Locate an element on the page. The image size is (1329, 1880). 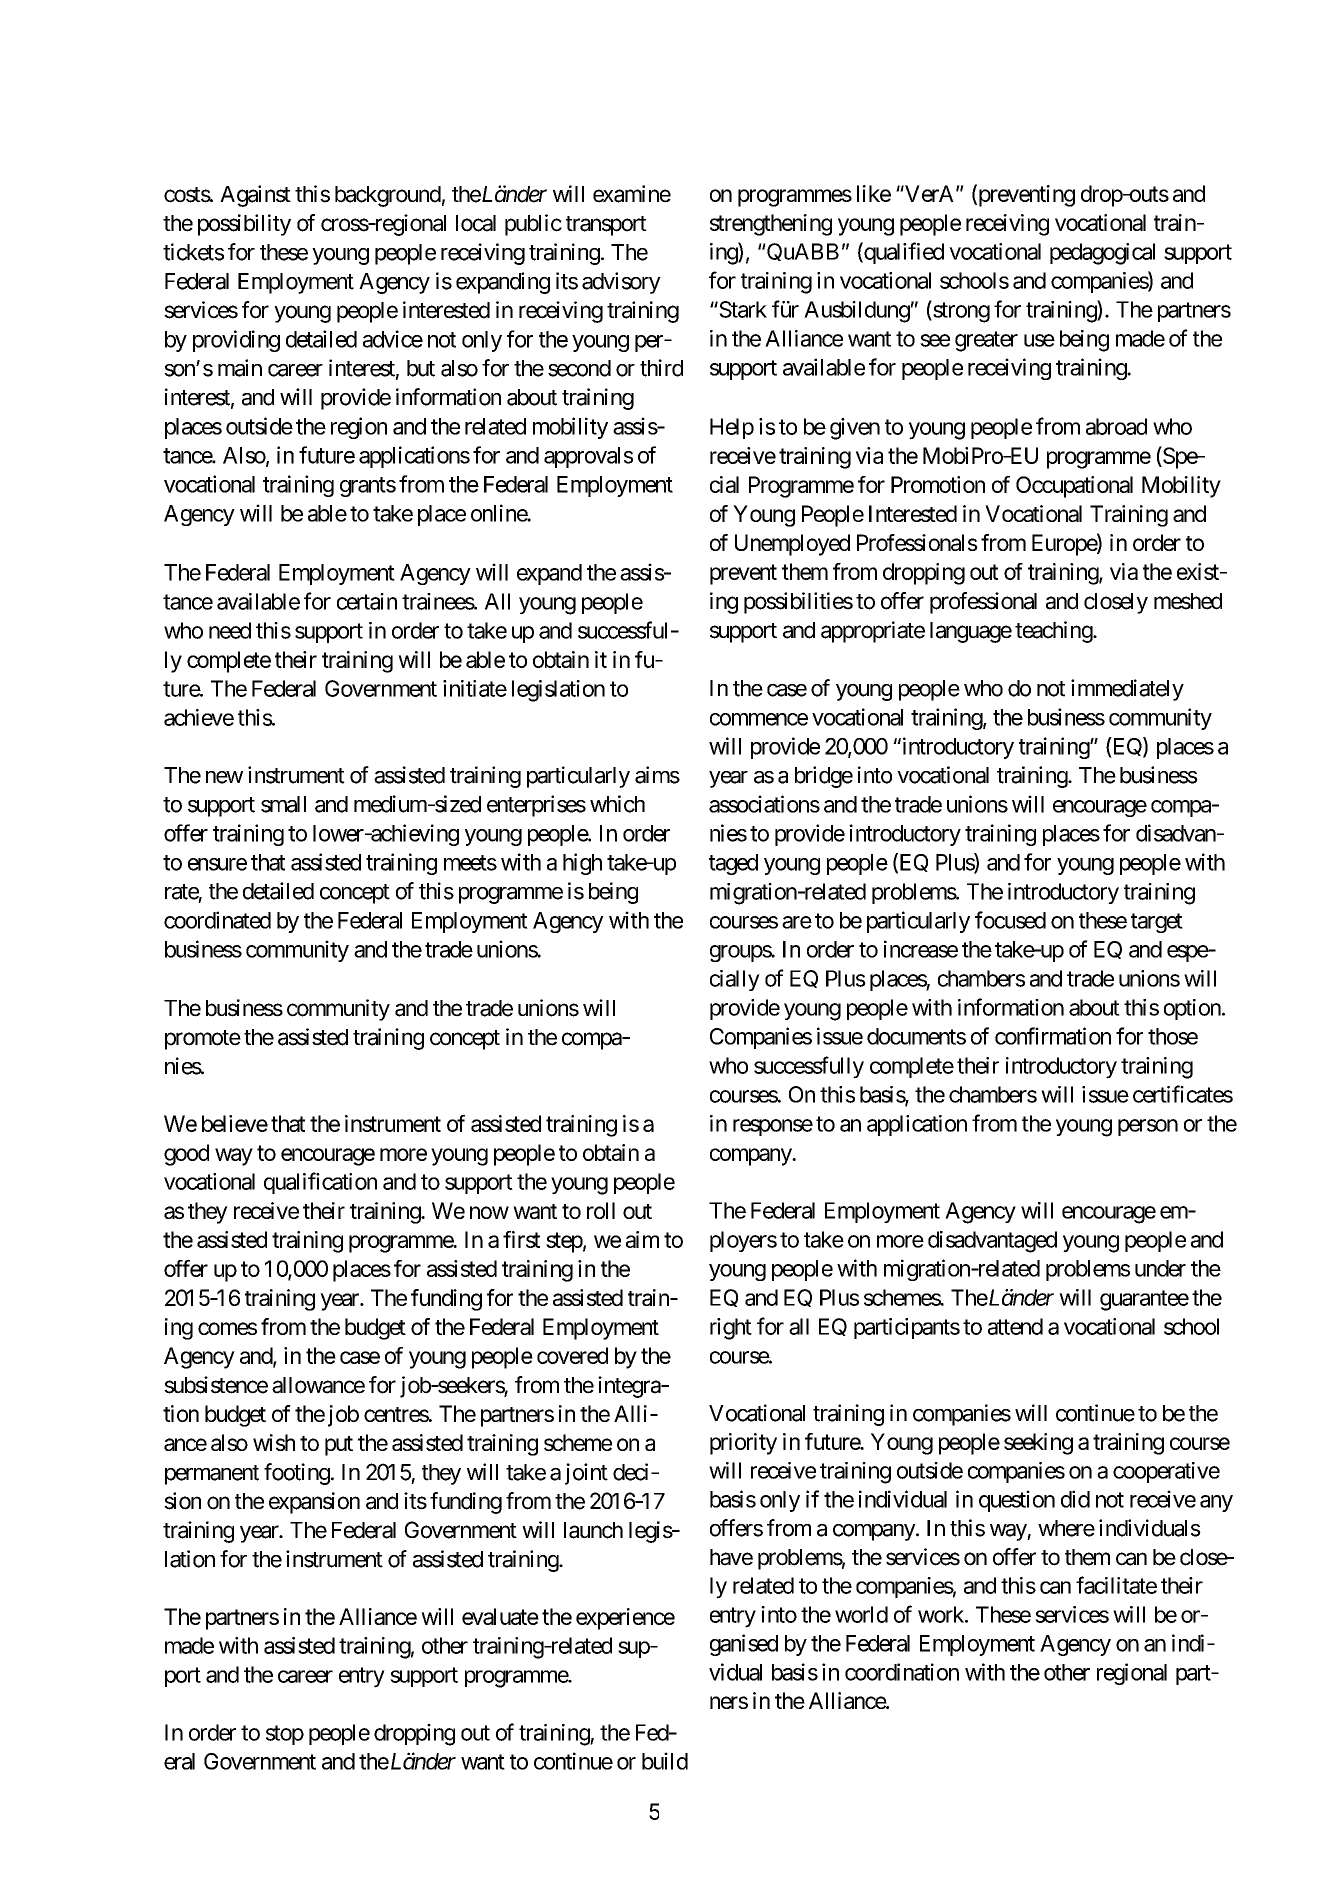
possibility is located at coordinates (244, 225).
